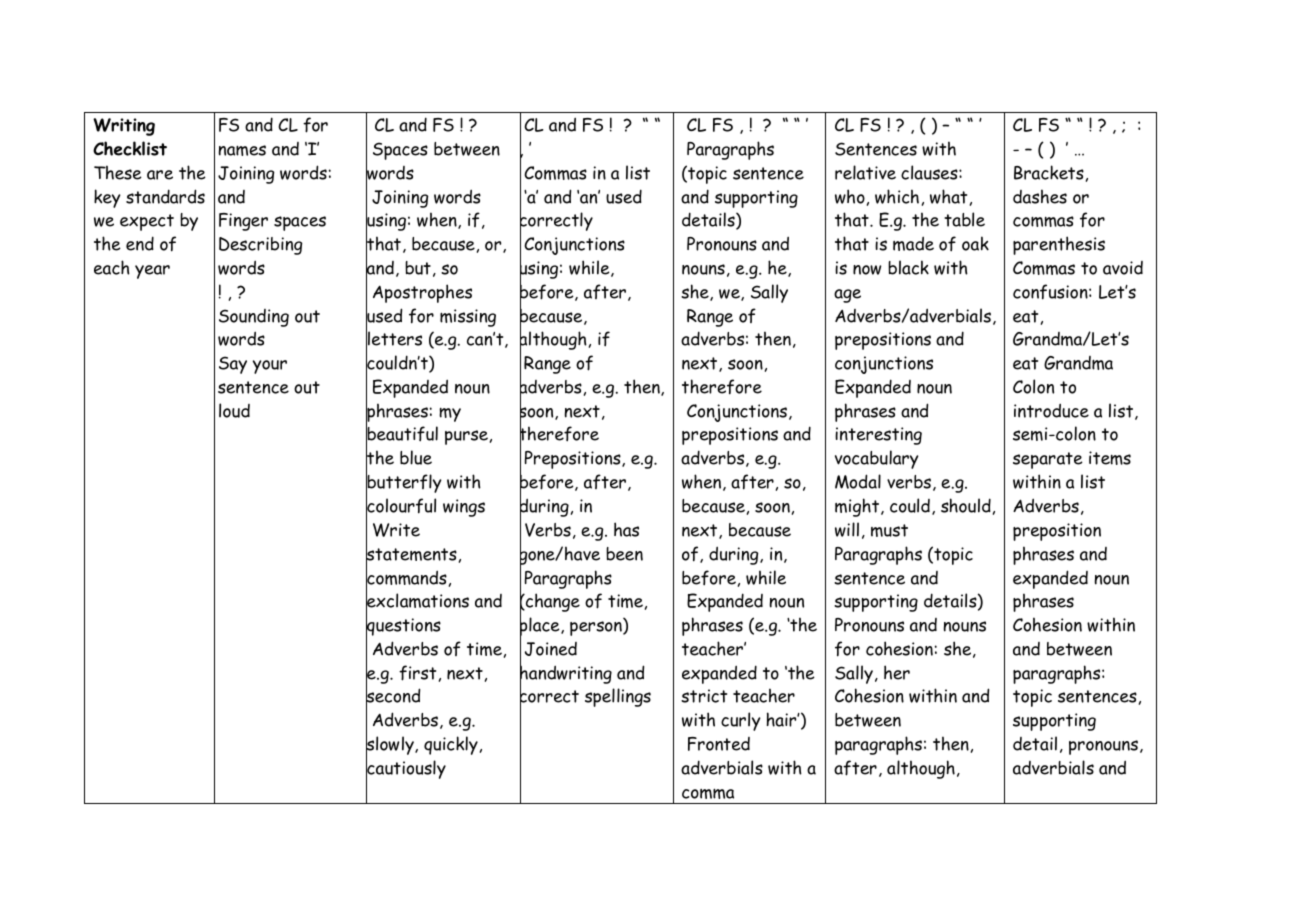  What do you see at coordinates (930, 172) in the screenshot?
I see `clauses` at bounding box center [930, 172].
